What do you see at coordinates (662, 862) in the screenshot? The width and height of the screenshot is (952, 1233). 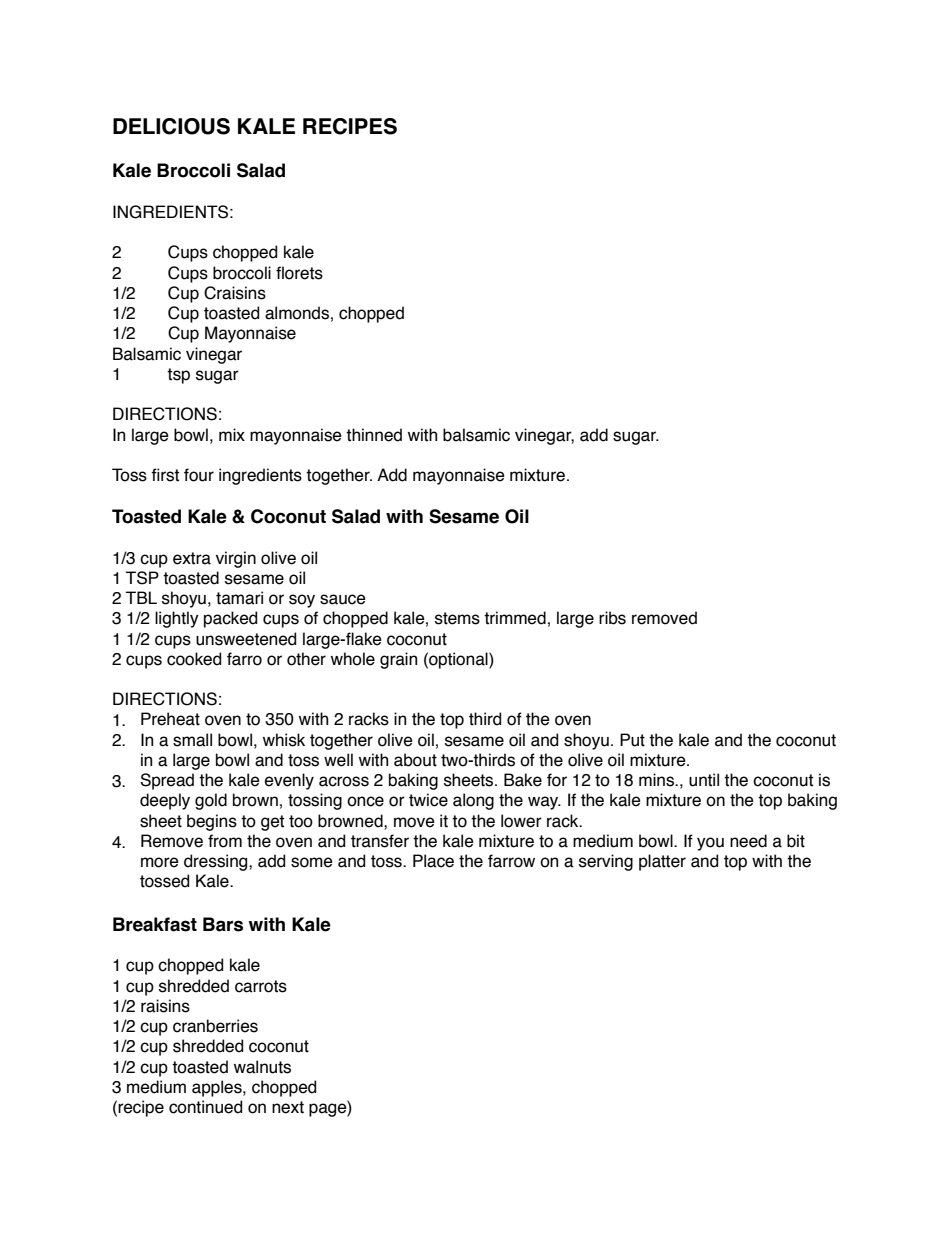 I see `platter` at bounding box center [662, 862].
